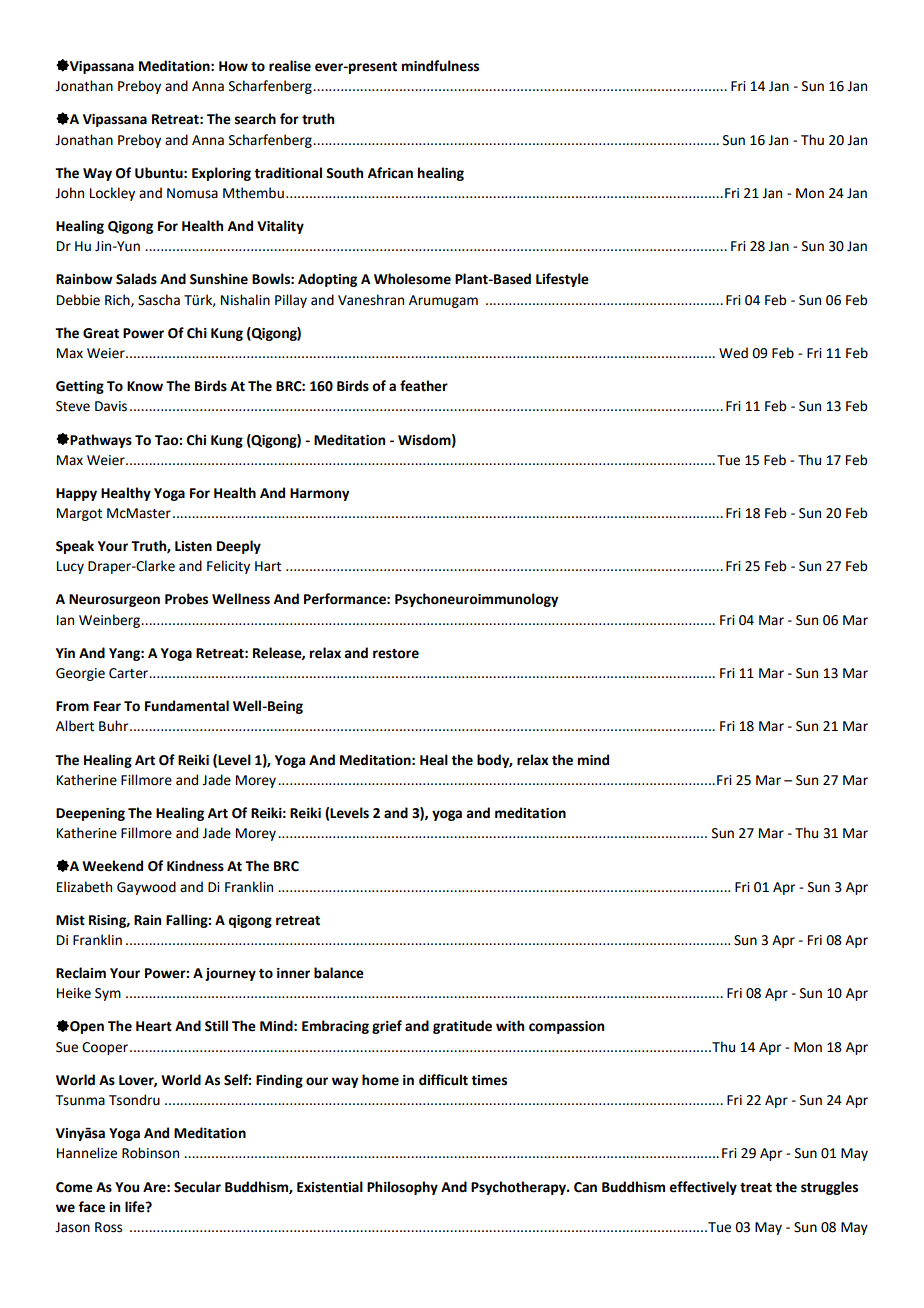 This screenshot has width=924, height=1308. I want to click on Carter, so click(130, 673).
